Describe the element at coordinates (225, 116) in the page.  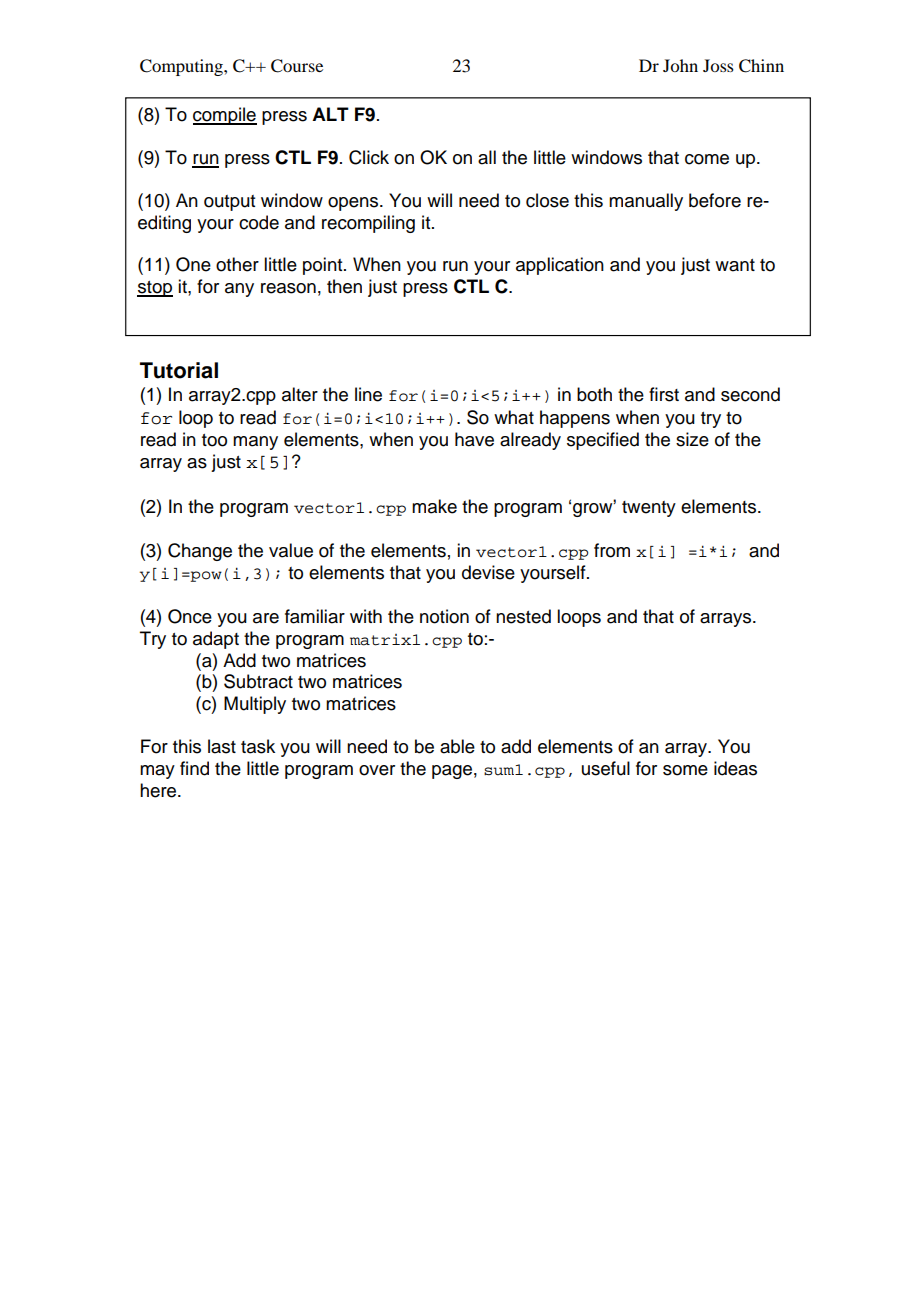
I see `compile` at that location.
